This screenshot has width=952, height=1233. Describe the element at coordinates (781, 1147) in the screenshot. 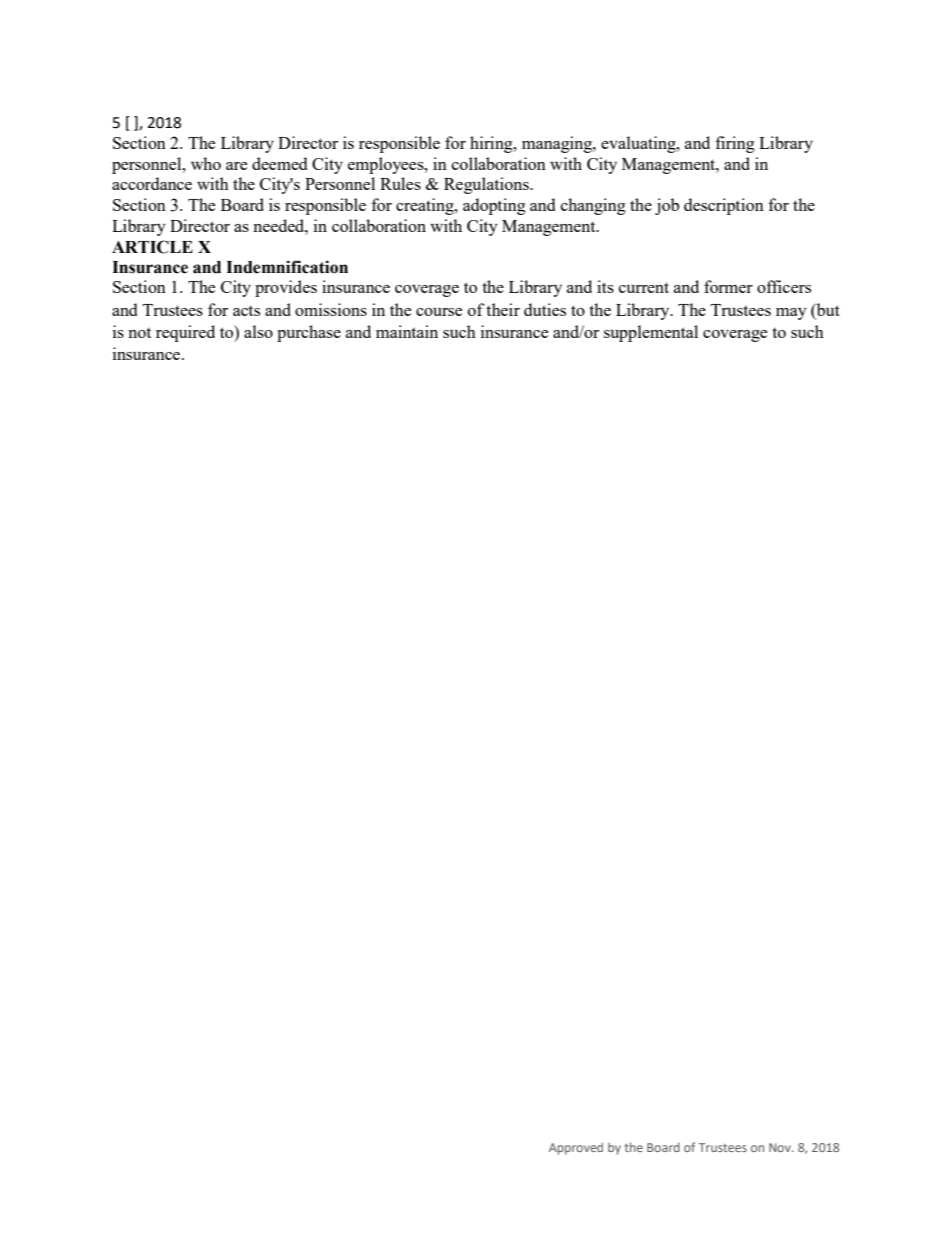

I see `Nov` at that location.
